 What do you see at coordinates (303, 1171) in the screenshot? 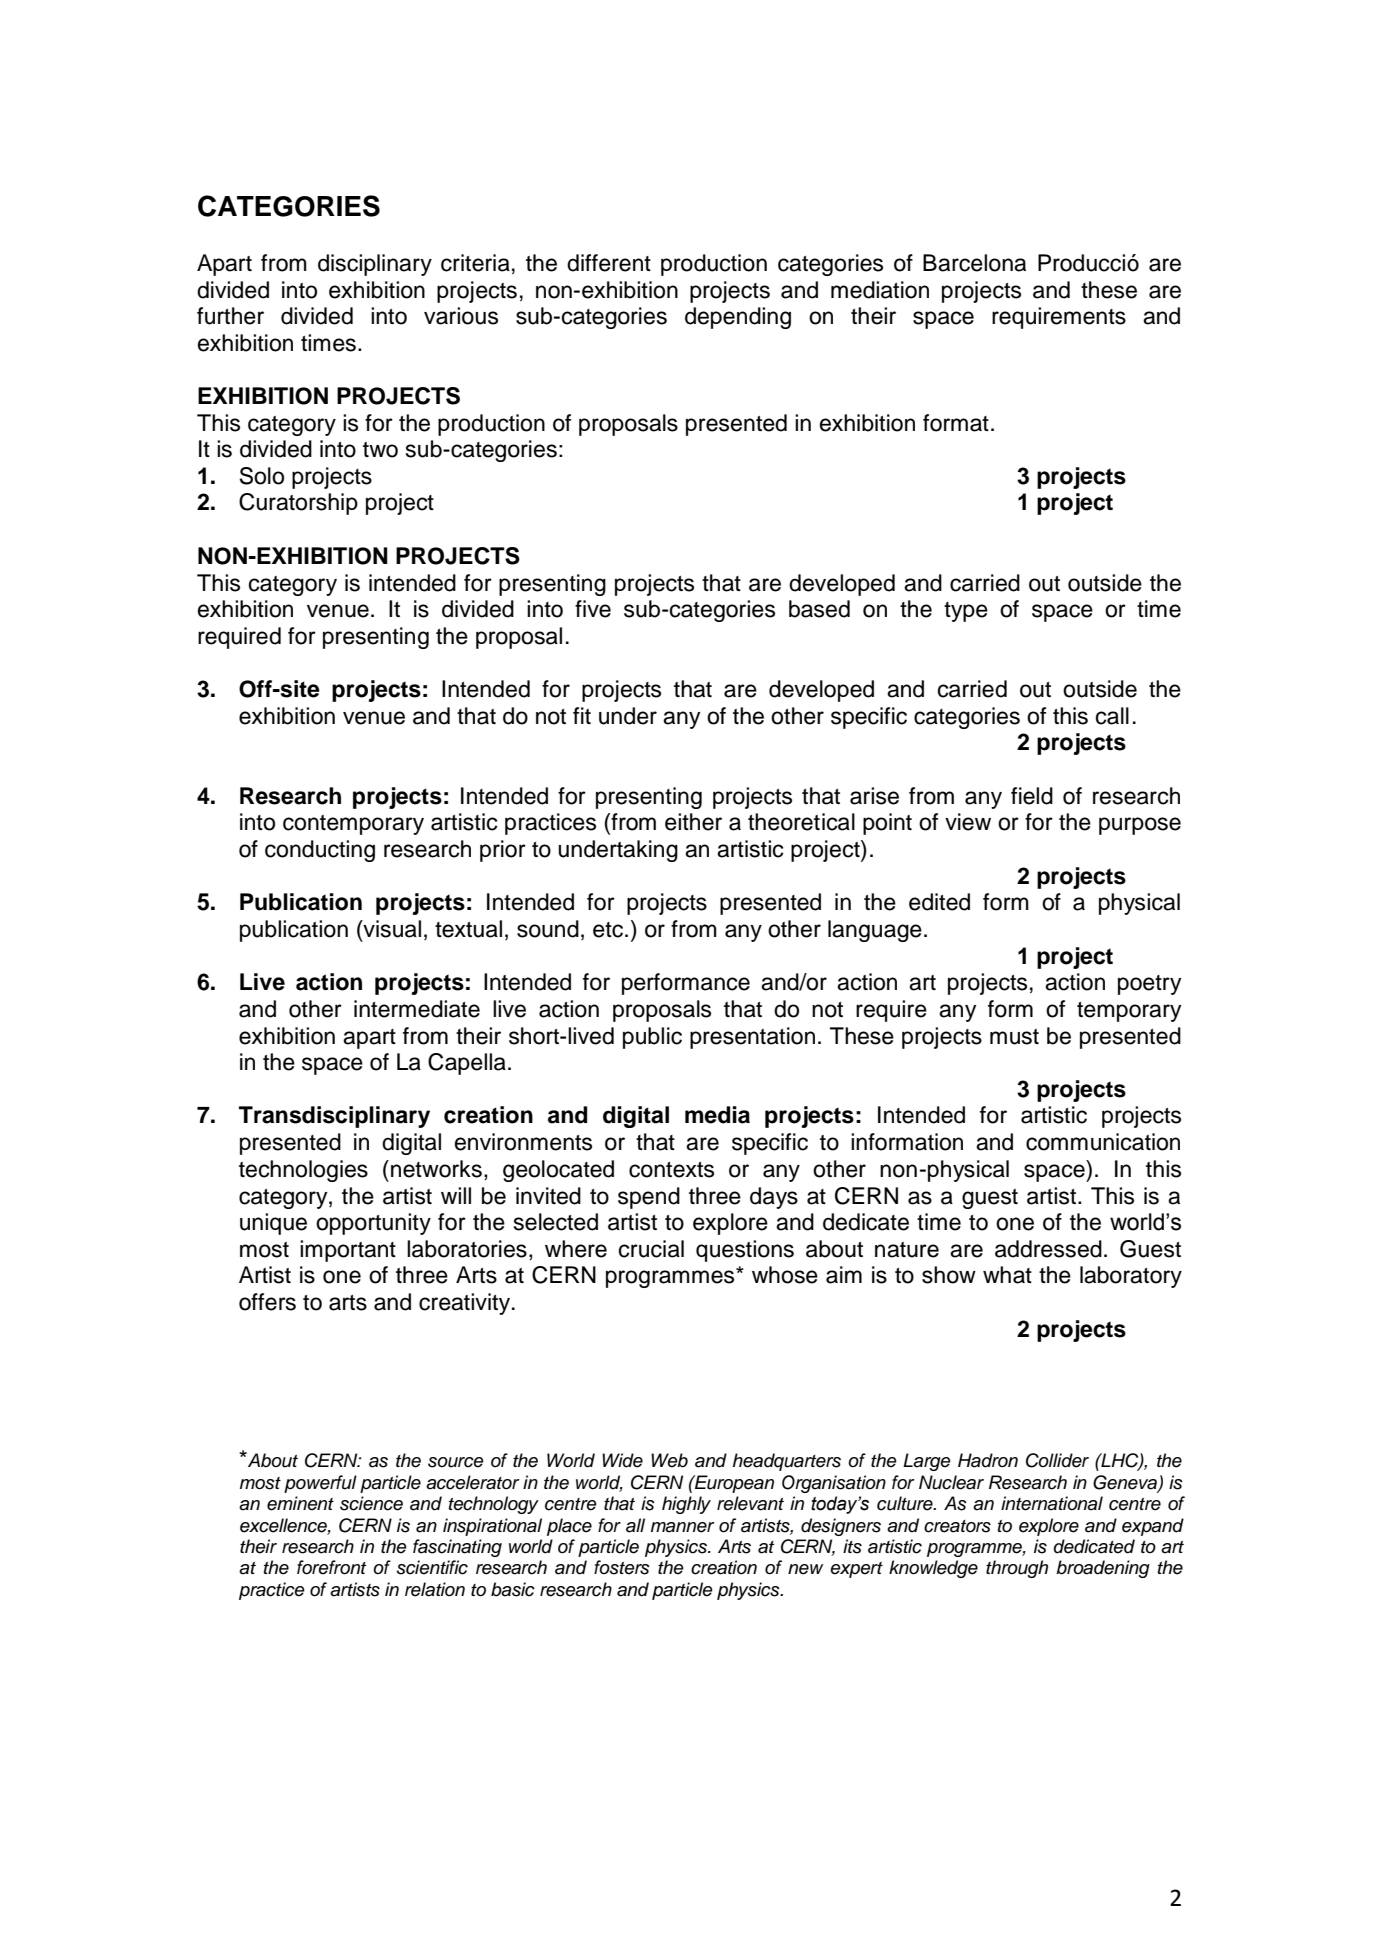
I see `technologies` at bounding box center [303, 1171].
